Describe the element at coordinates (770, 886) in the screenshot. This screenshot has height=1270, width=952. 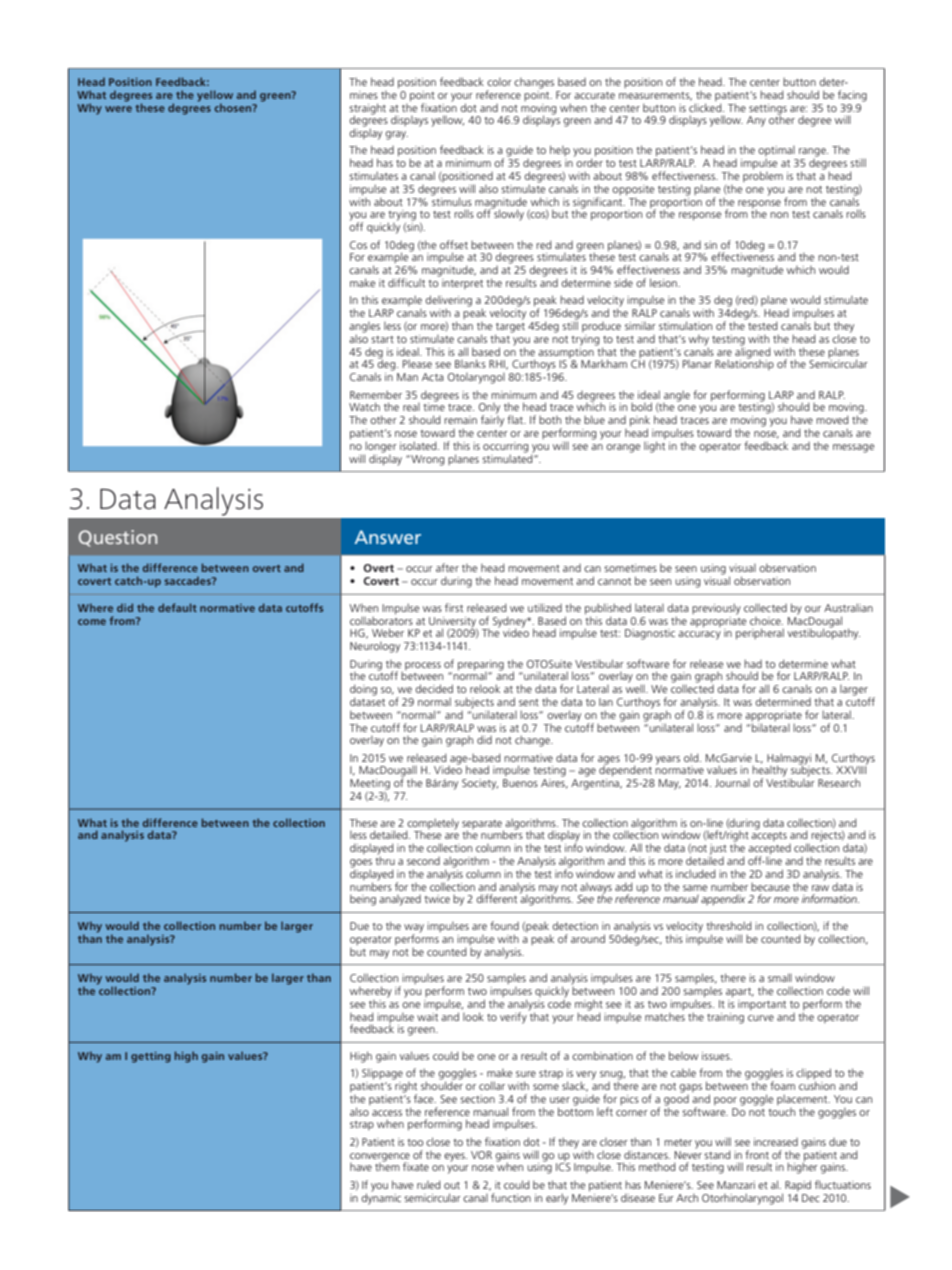
I see `because` at that location.
